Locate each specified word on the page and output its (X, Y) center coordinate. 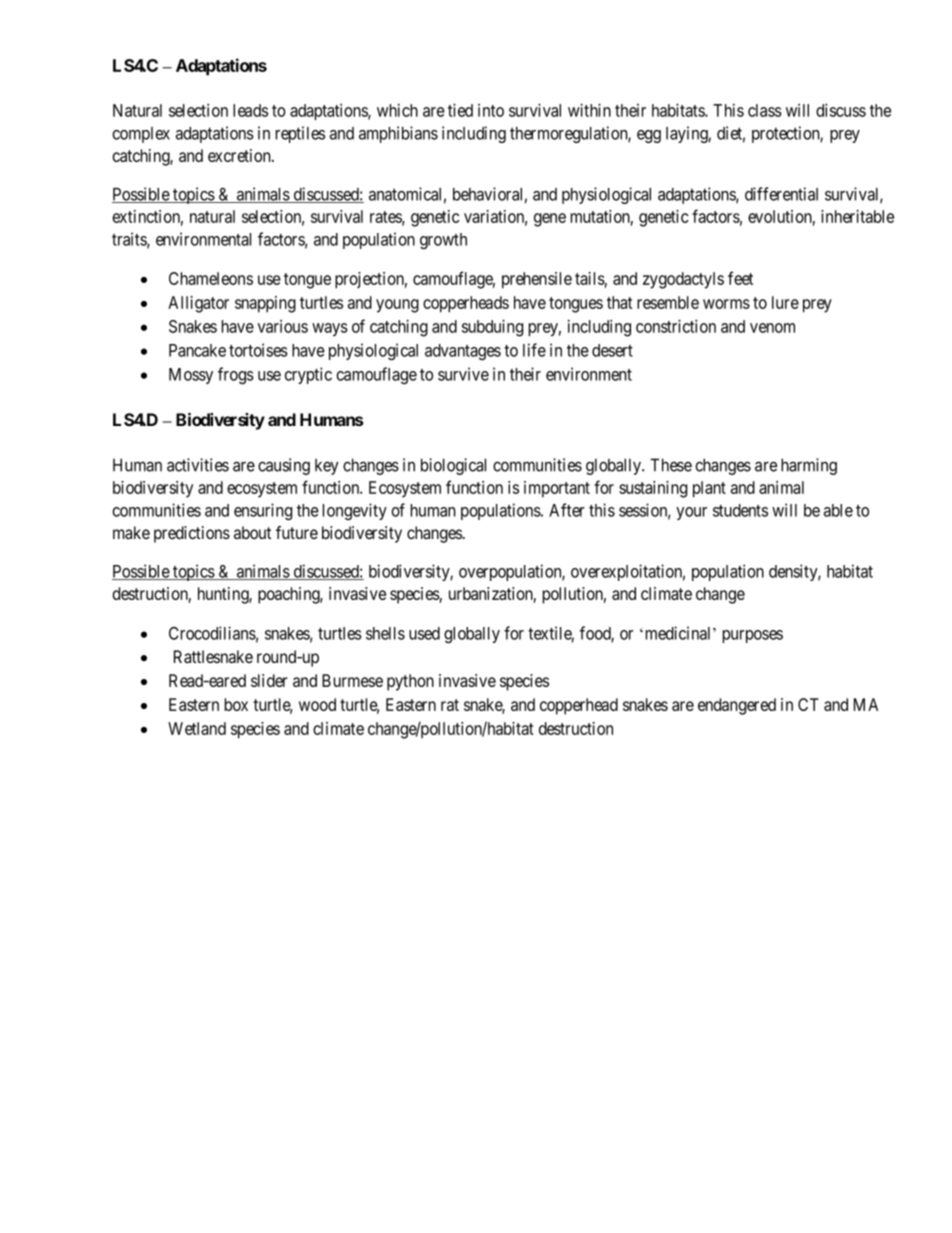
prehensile (537, 280)
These (671, 465)
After (567, 510)
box (236, 704)
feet (740, 278)
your (691, 513)
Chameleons (211, 278)
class (765, 110)
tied (460, 110)
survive (463, 374)
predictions (192, 534)
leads (250, 110)
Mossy (191, 376)
